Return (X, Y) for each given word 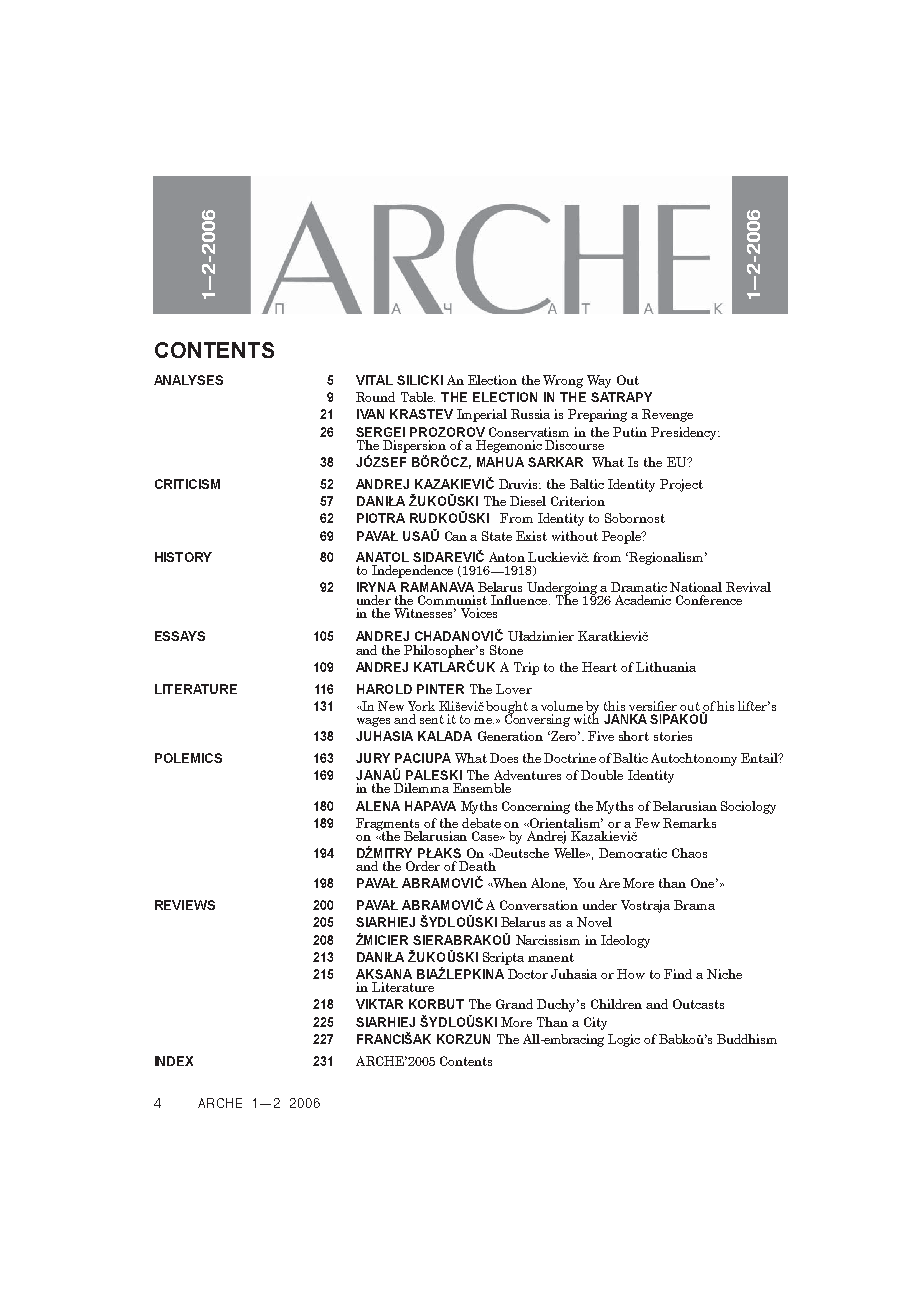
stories (673, 736)
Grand (514, 1004)
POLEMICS (188, 758)
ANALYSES (188, 380)
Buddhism (747, 1039)
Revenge (667, 415)
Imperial (482, 415)
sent (432, 719)
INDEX (174, 1061)
